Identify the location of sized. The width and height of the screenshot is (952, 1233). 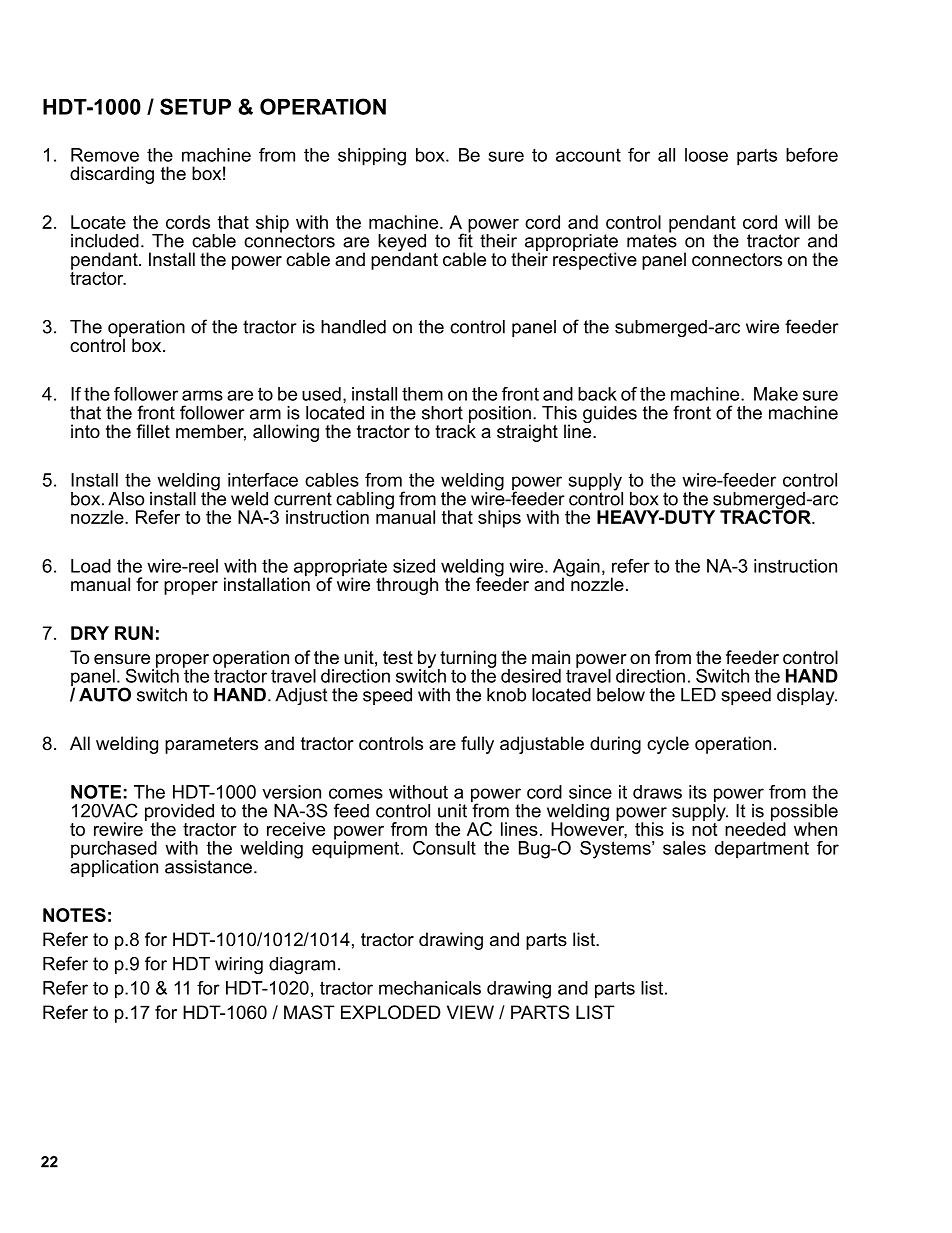
(414, 566).
